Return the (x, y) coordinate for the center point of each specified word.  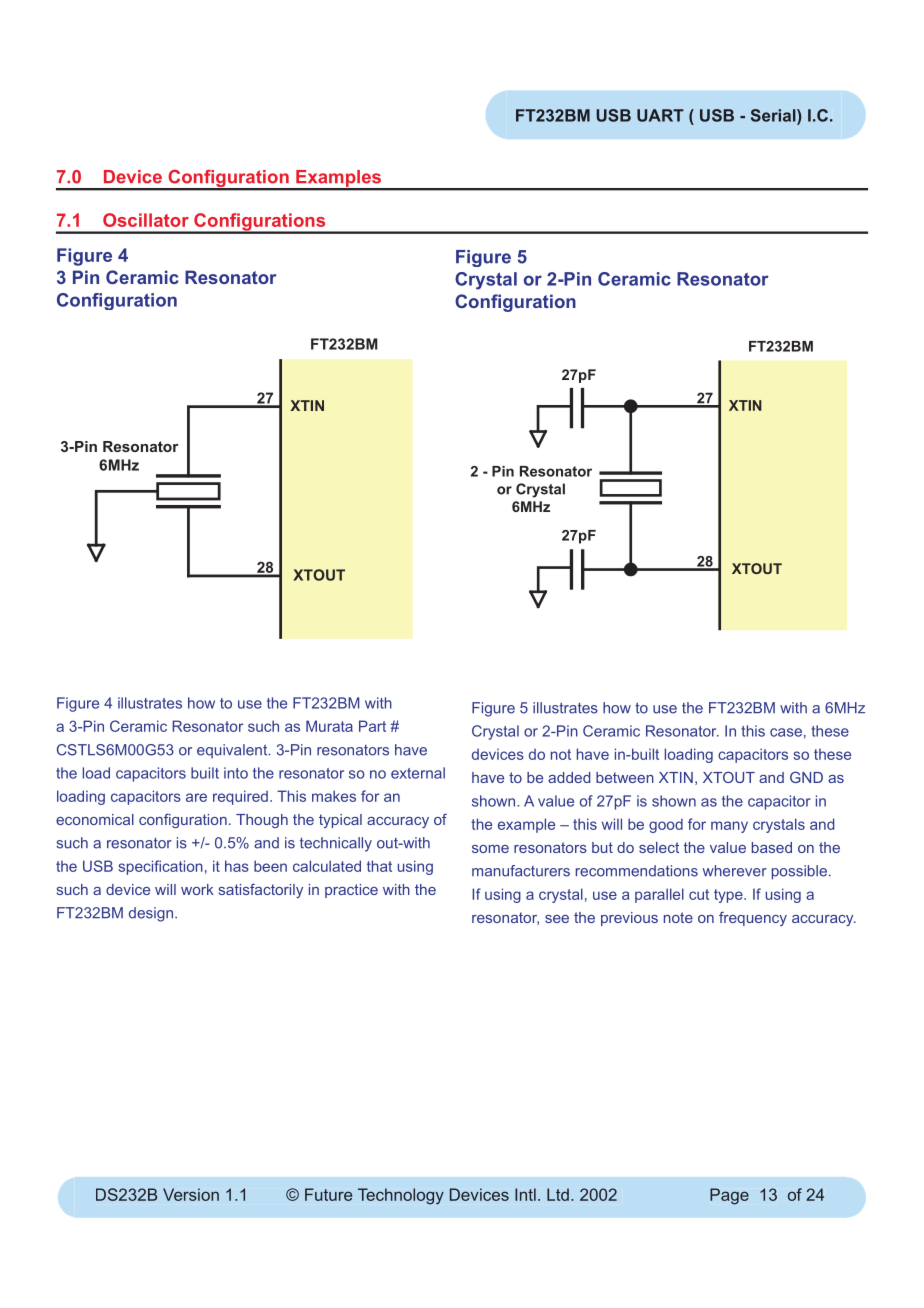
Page (729, 1196)
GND (806, 777)
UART (660, 115)
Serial (774, 115)
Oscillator (146, 220)
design (151, 914)
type (729, 896)
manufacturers (521, 871)
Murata (329, 726)
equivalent (233, 751)
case (786, 732)
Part (372, 726)
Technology (401, 1196)
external (418, 773)
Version (191, 1194)
